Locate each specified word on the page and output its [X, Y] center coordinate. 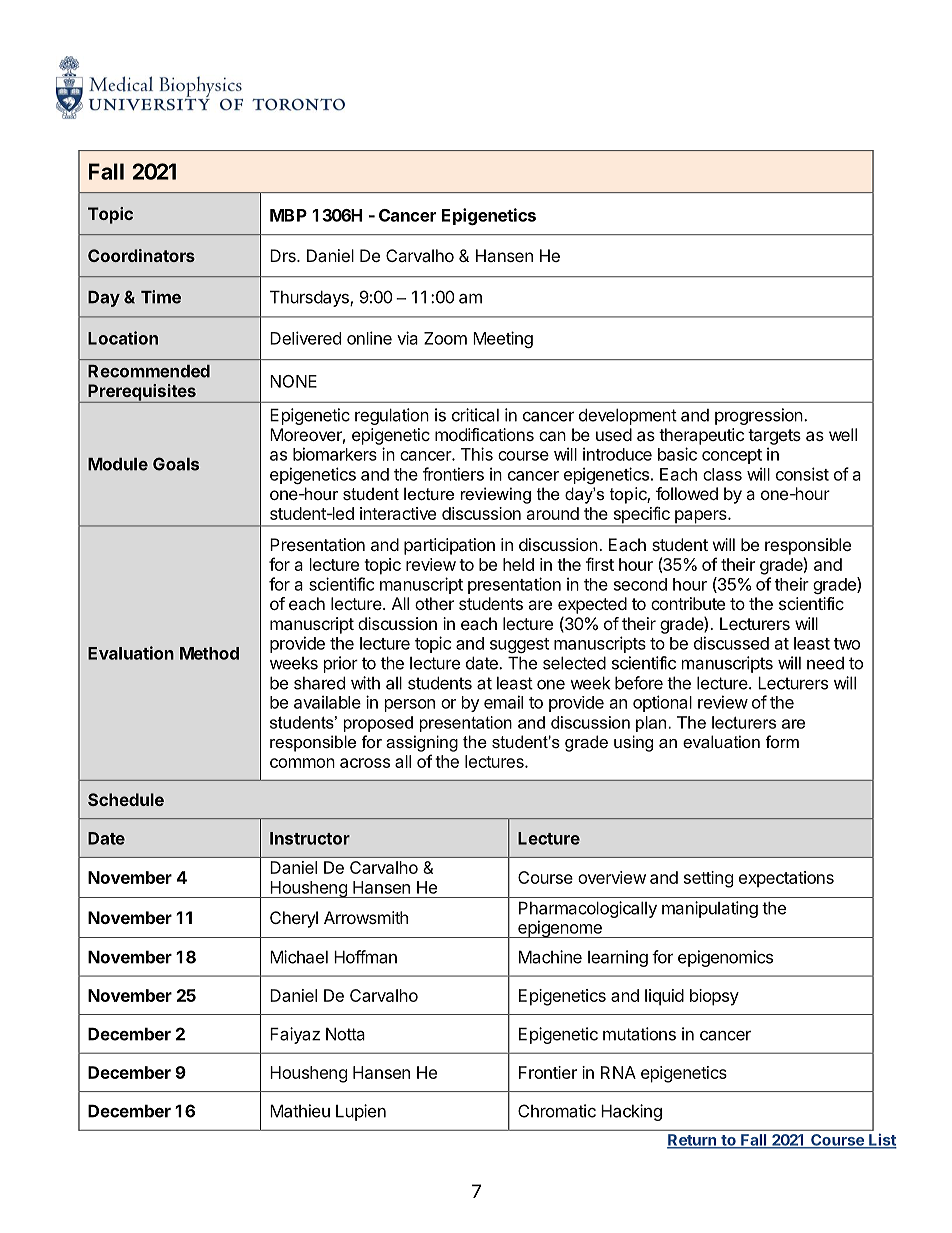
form [782, 741]
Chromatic [557, 1111]
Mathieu [300, 1111]
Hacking [631, 1112]
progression [759, 416]
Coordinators [141, 255]
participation [449, 546]
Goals [176, 464]
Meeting [503, 339]
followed [687, 493]
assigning [422, 743]
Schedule [126, 799]
